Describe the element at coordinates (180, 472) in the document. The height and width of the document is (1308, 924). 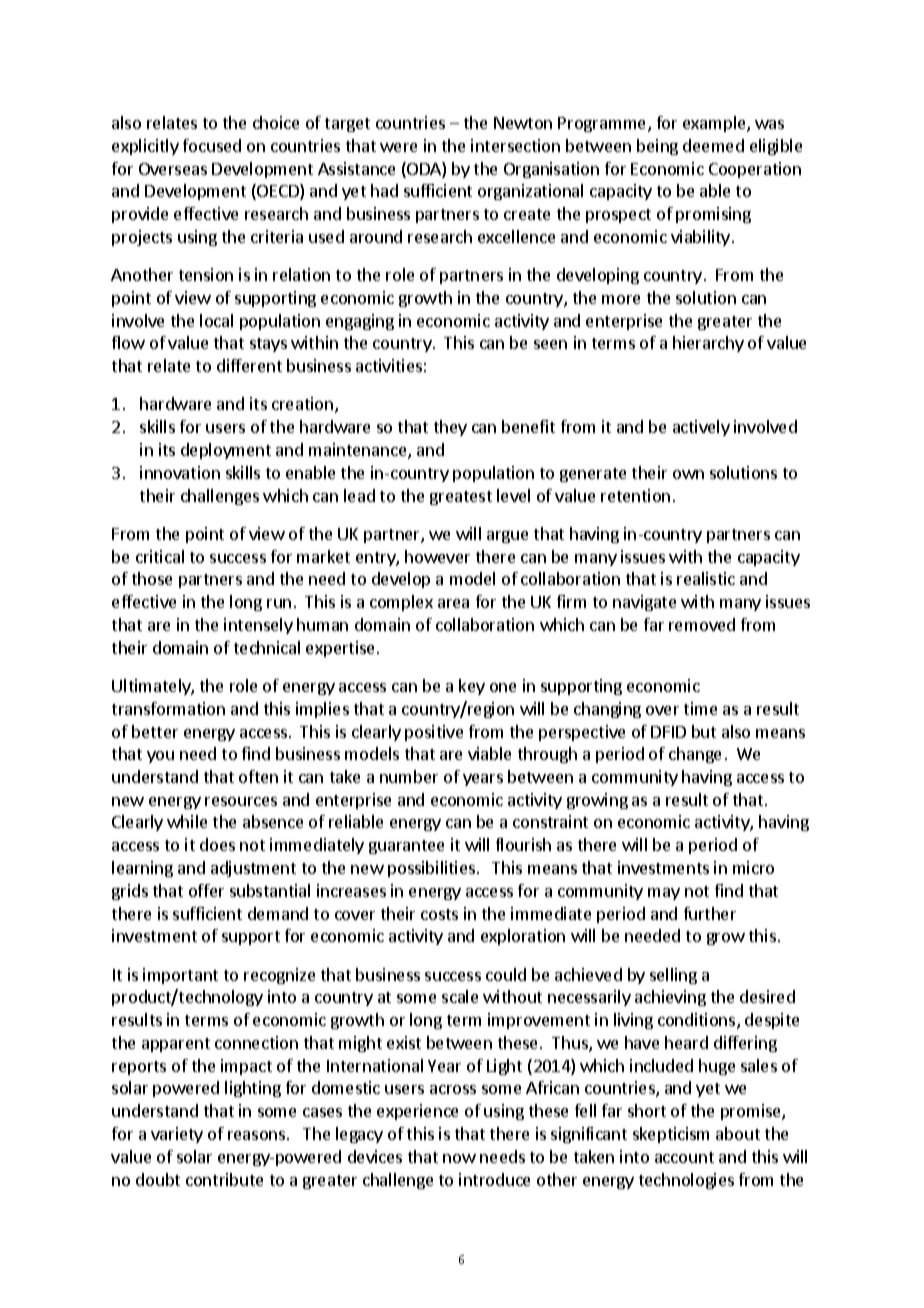
I see `innovation` at that location.
